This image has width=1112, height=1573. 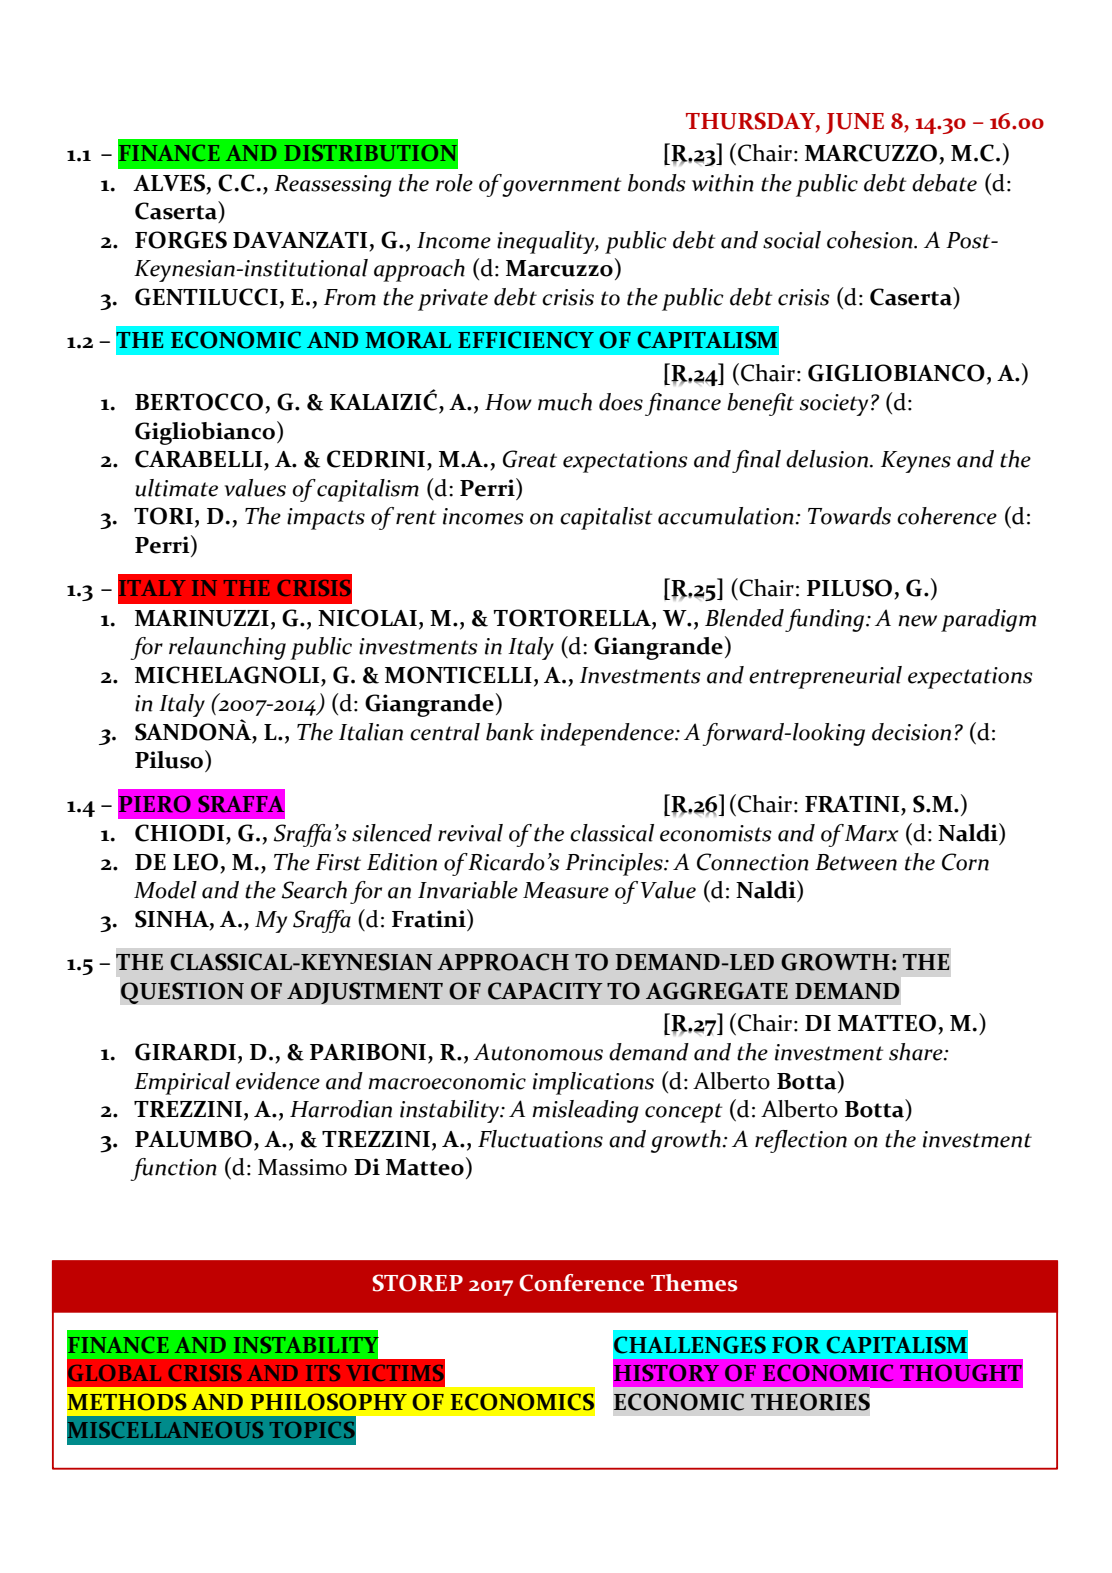 What do you see at coordinates (562, 187) in the image?
I see `government` at bounding box center [562, 187].
